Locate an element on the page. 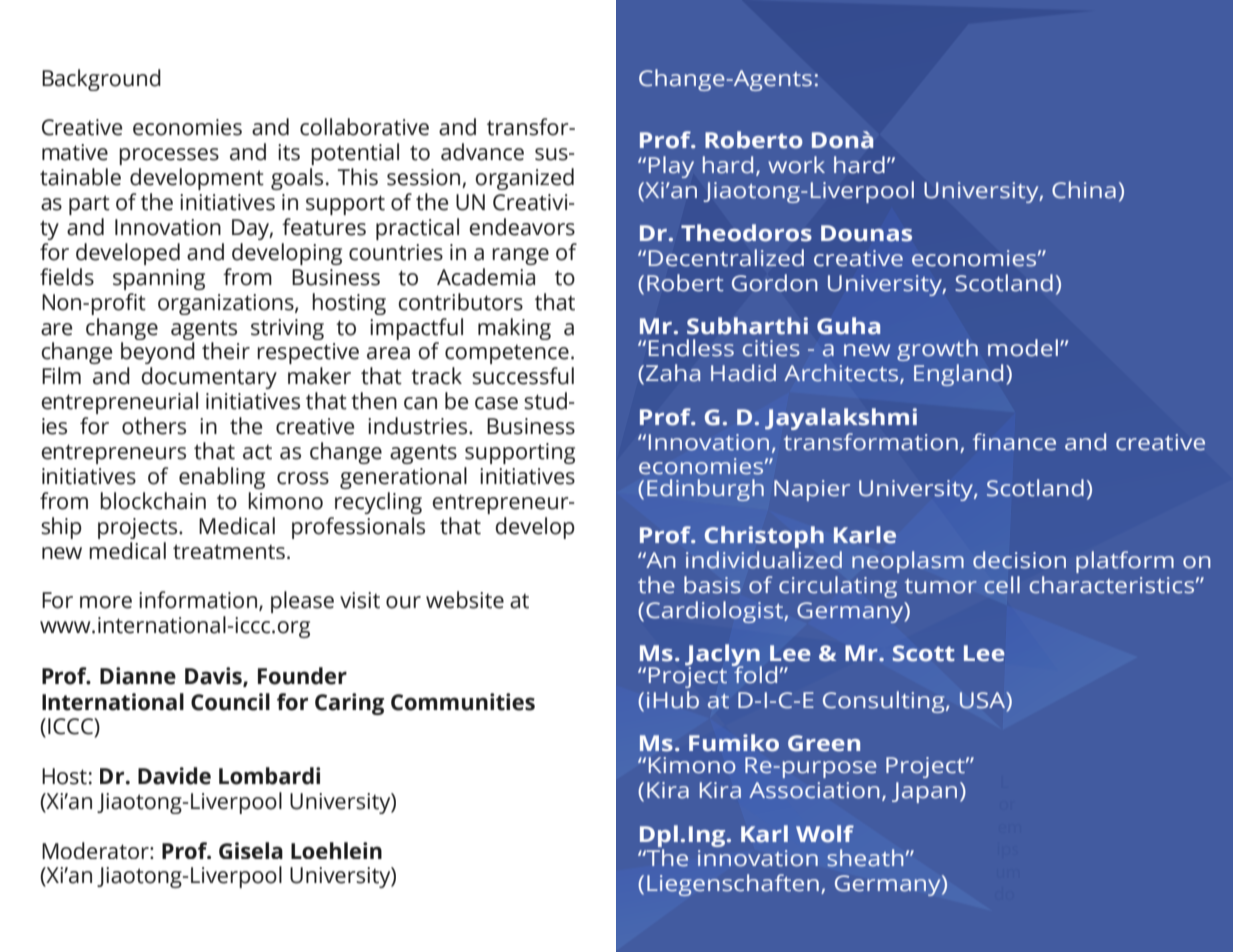  range is located at coordinates (520, 256).
